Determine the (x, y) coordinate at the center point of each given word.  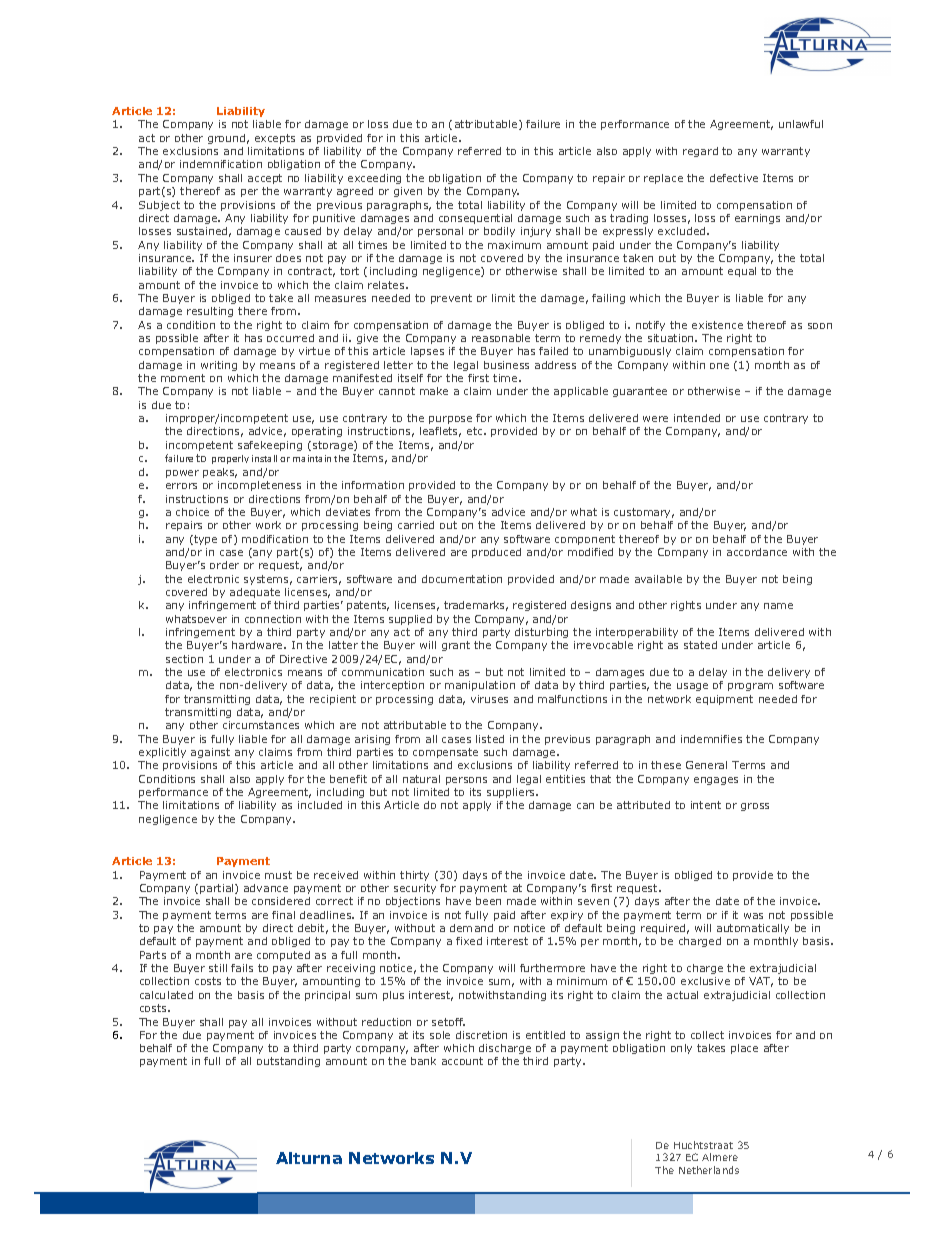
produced (496, 553)
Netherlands (709, 1170)
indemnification (221, 164)
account (462, 1061)
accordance (757, 552)
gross (755, 807)
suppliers (512, 793)
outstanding (288, 1062)
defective (734, 178)
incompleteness (259, 486)
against (210, 753)
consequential (475, 219)
